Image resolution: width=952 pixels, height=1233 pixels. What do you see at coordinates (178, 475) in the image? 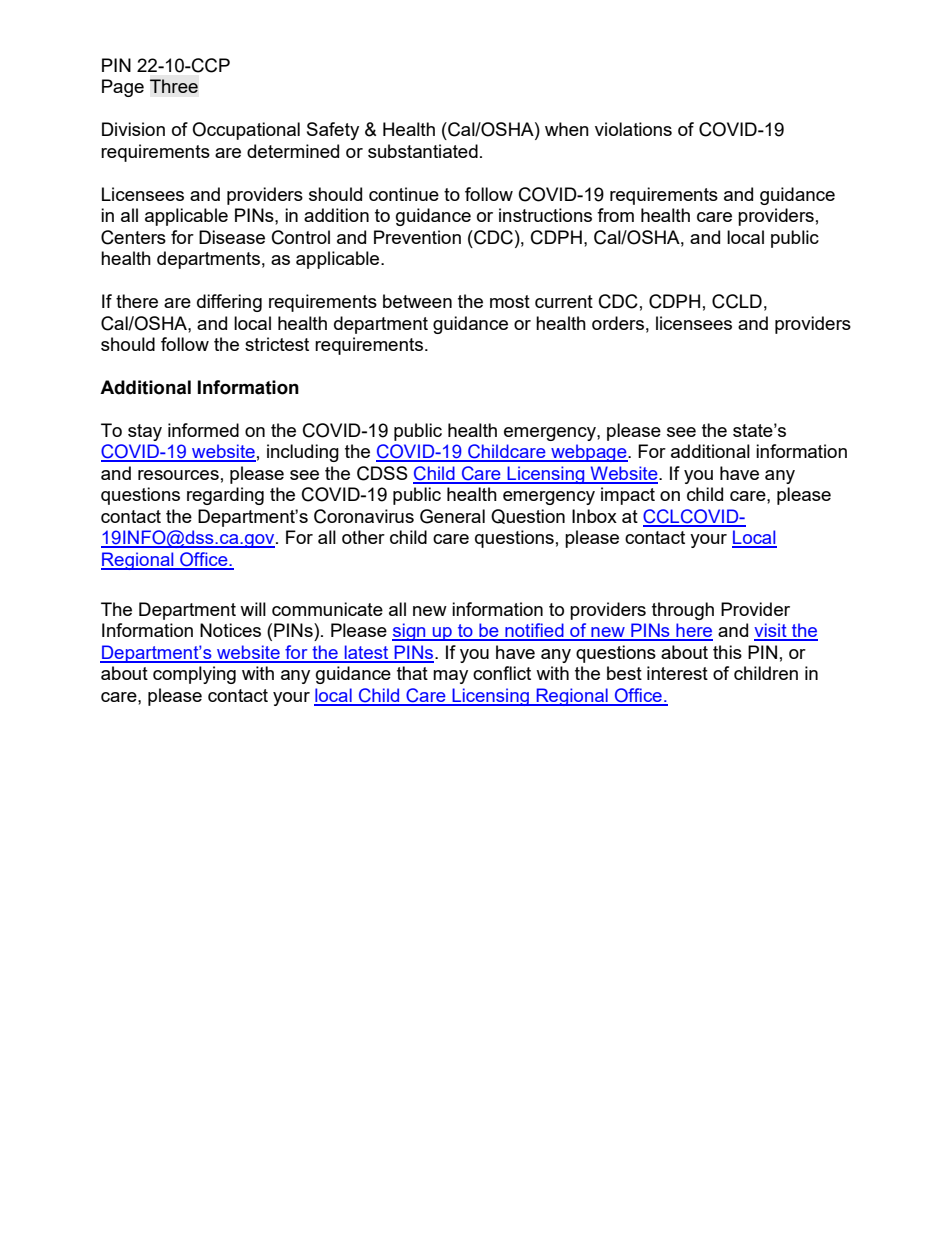
I see `resources` at bounding box center [178, 475].
